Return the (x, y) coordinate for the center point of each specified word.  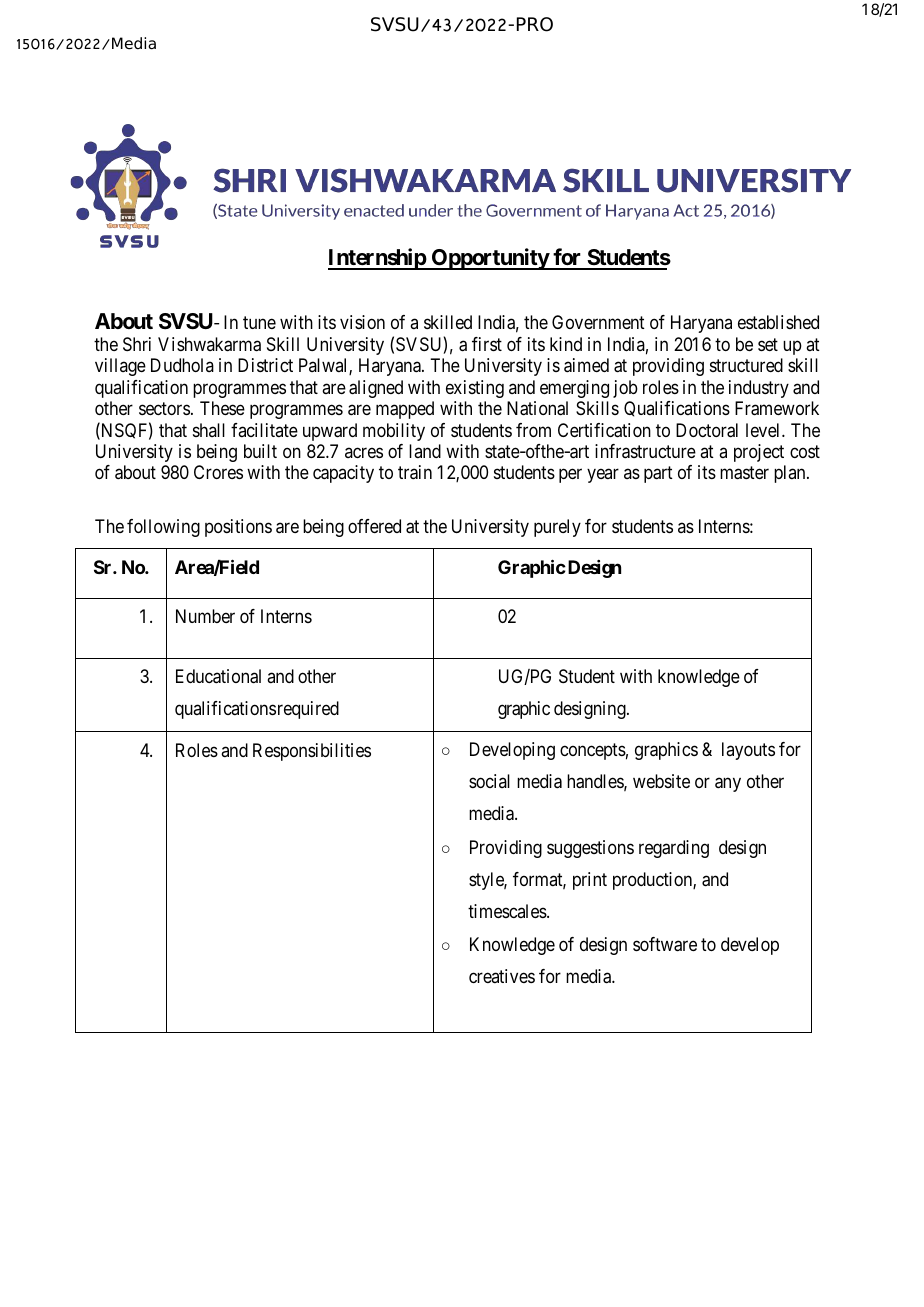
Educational (218, 676)
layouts (748, 751)
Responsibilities (312, 752)
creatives (502, 976)
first (487, 344)
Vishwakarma (209, 344)
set (768, 344)
